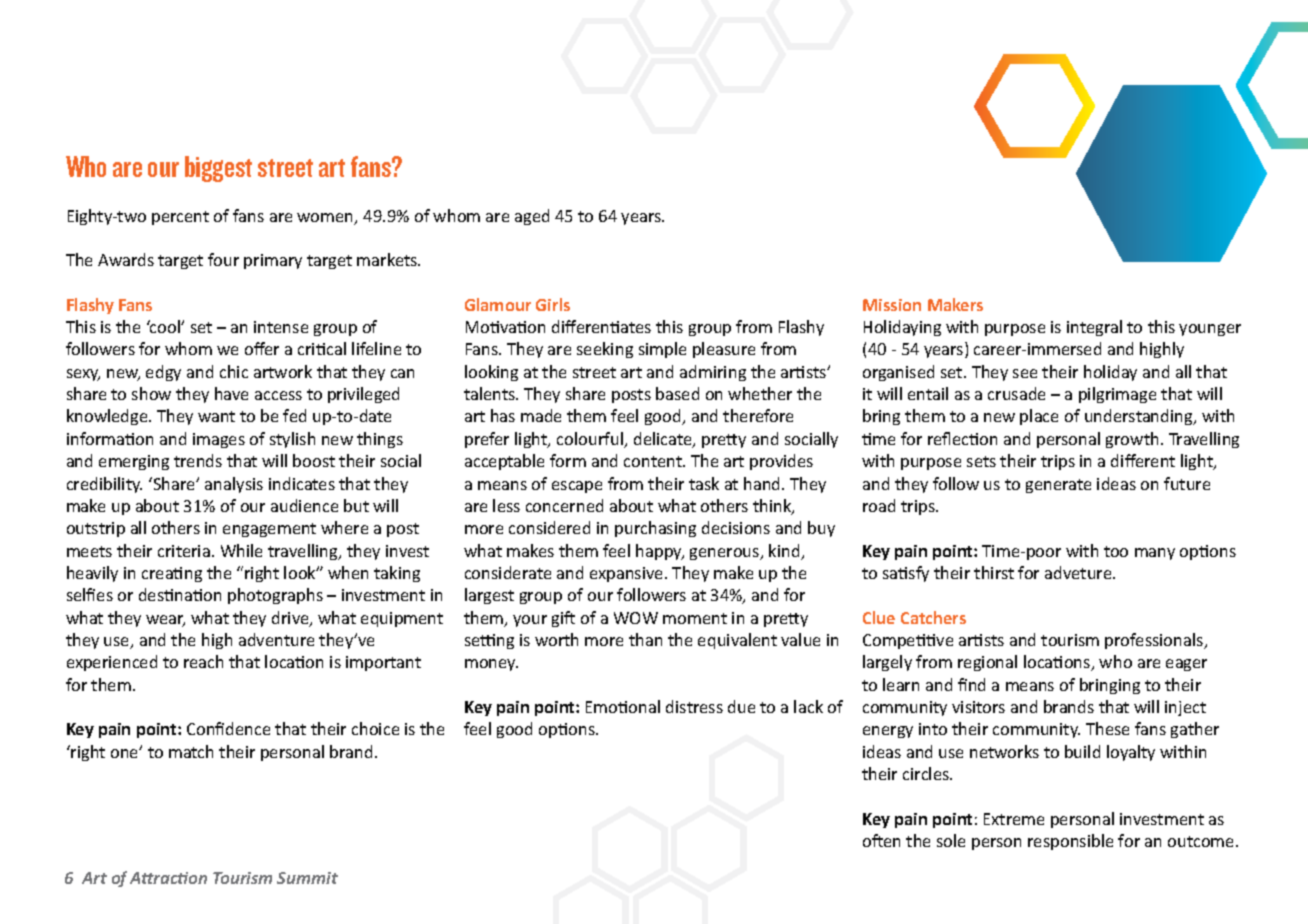  Describe the element at coordinates (892, 305) in the page. I see `Mission` at that location.
